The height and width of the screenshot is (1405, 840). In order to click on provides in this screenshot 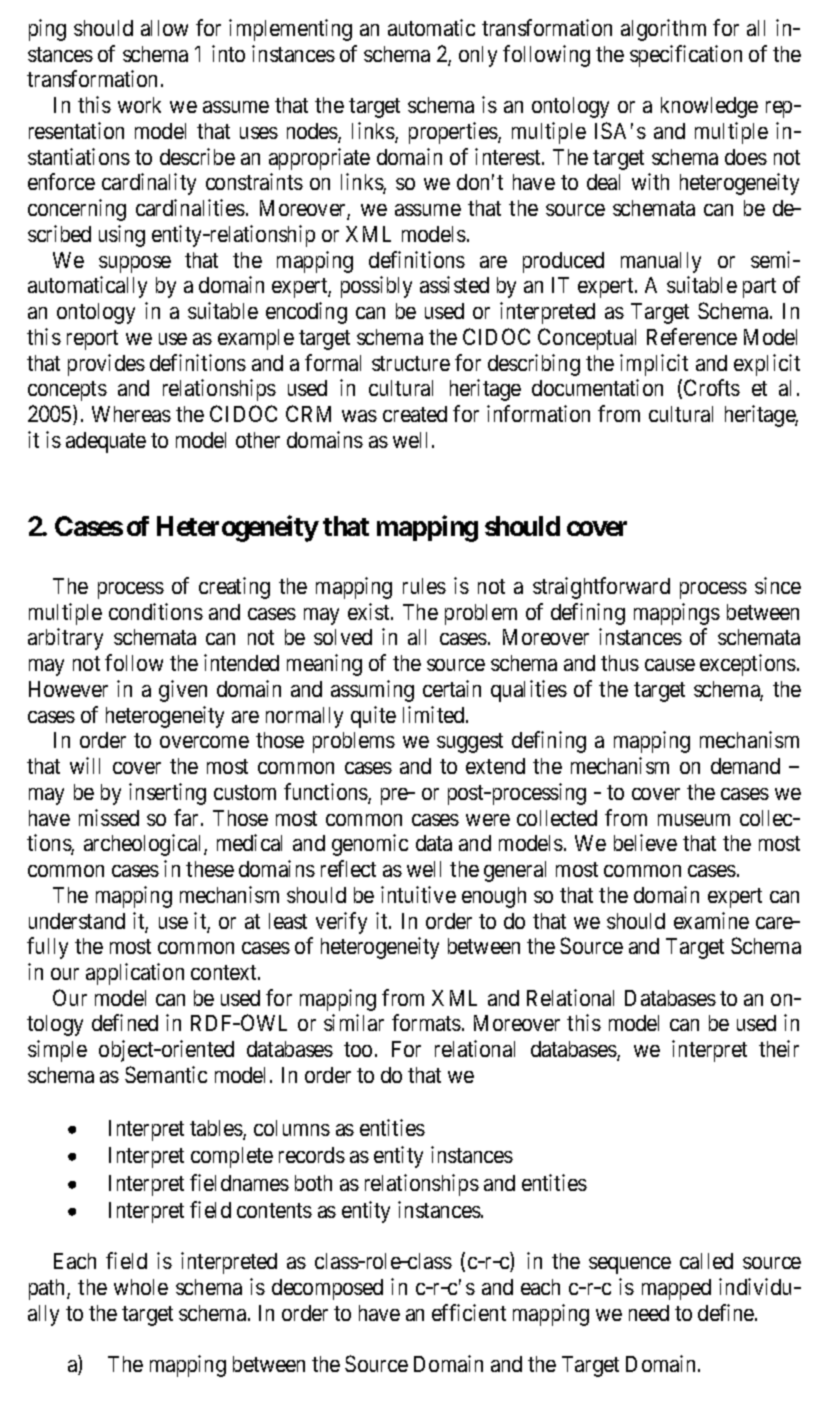, I will do `click(106, 365)`.
